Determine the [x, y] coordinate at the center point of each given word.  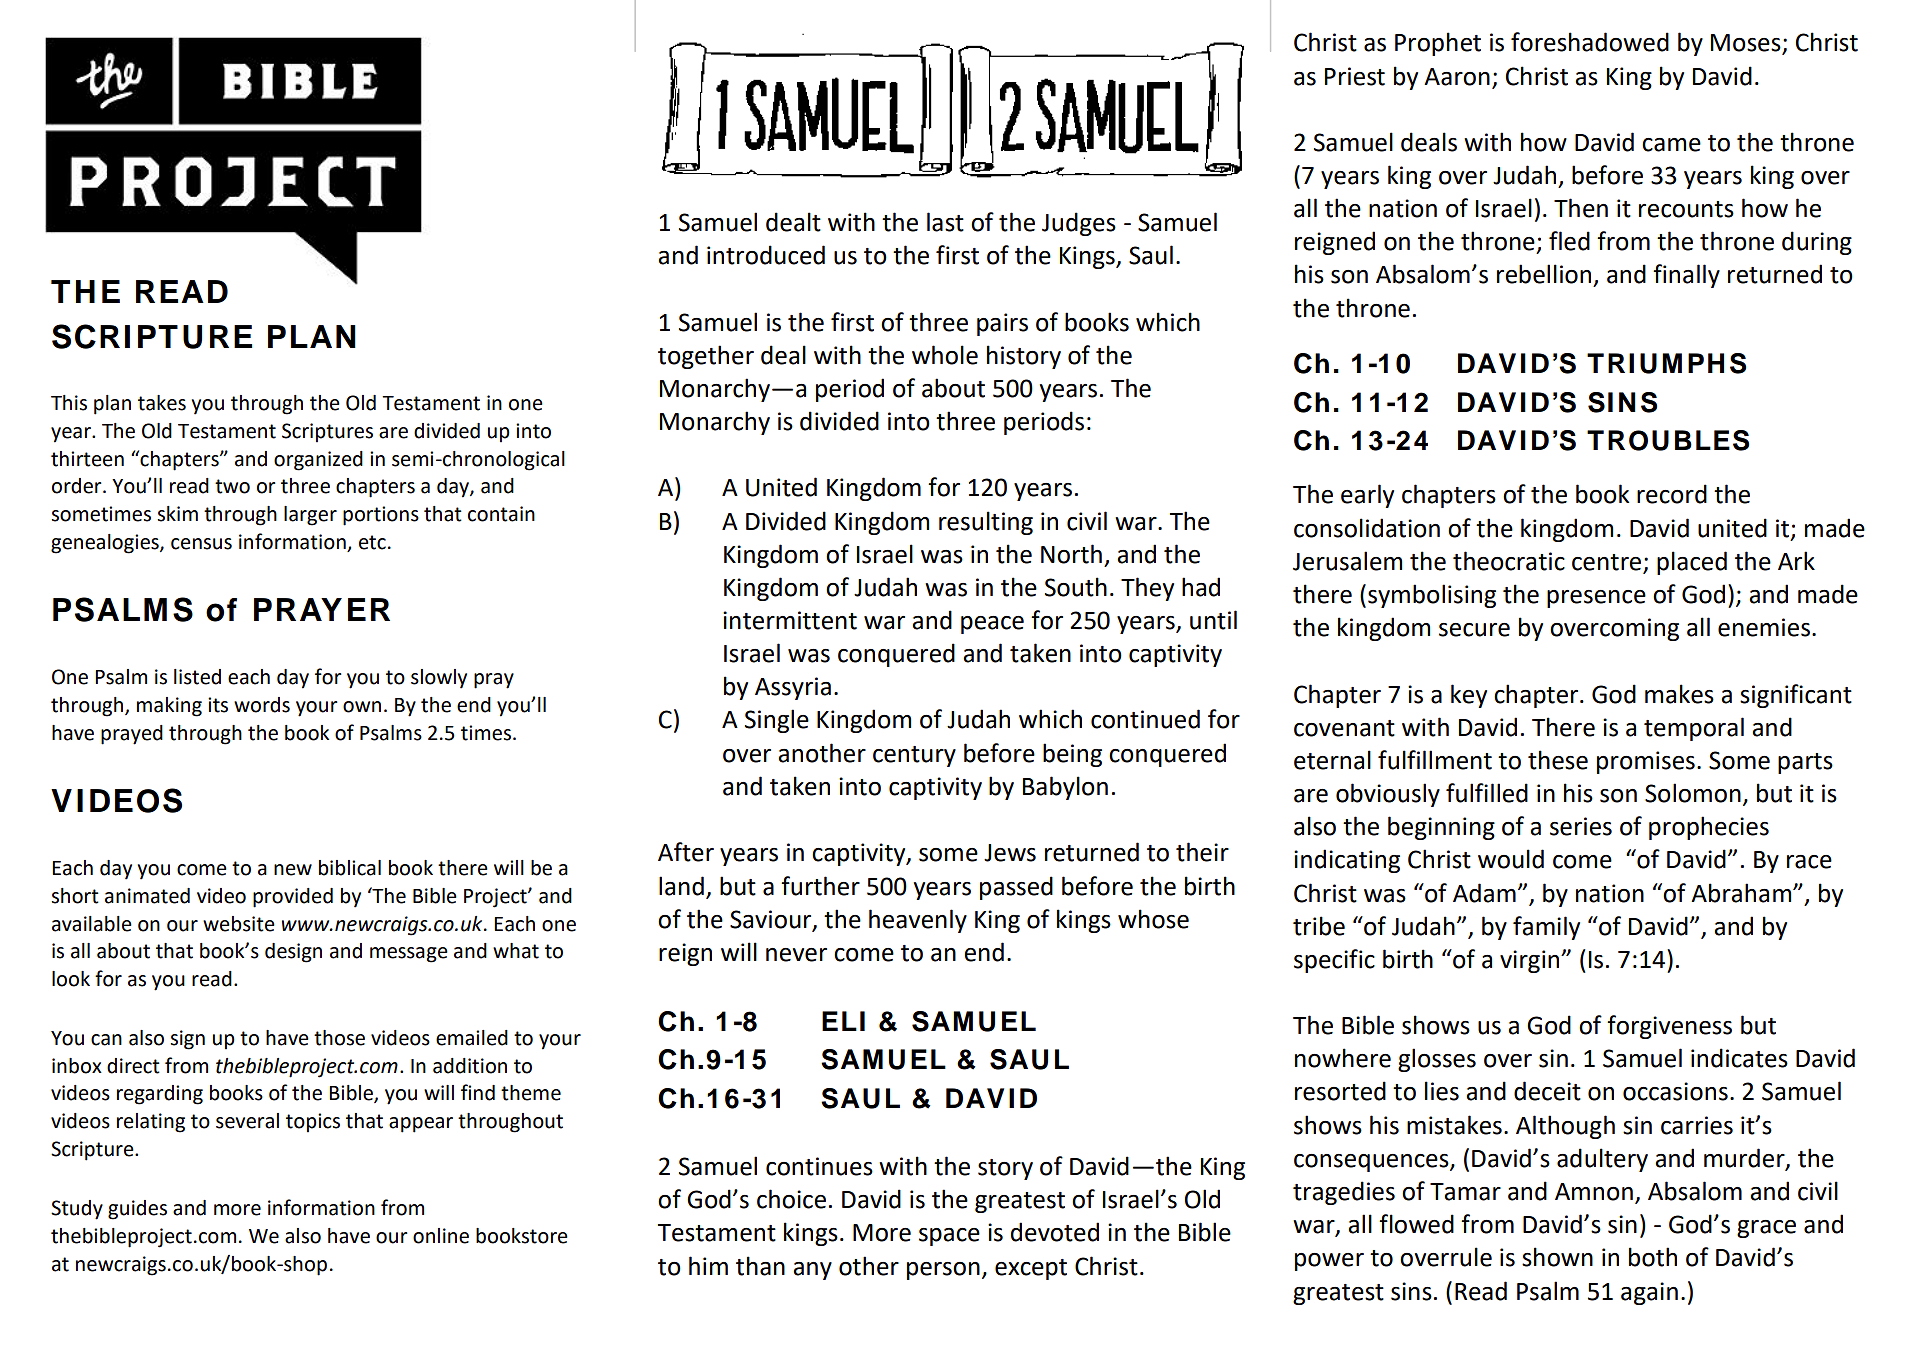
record [1672, 494]
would [1511, 859]
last [945, 222]
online [441, 1236]
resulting [986, 523]
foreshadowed [1590, 42]
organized [318, 461]
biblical [350, 868]
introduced [766, 255]
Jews [1010, 853]
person [943, 1271]
